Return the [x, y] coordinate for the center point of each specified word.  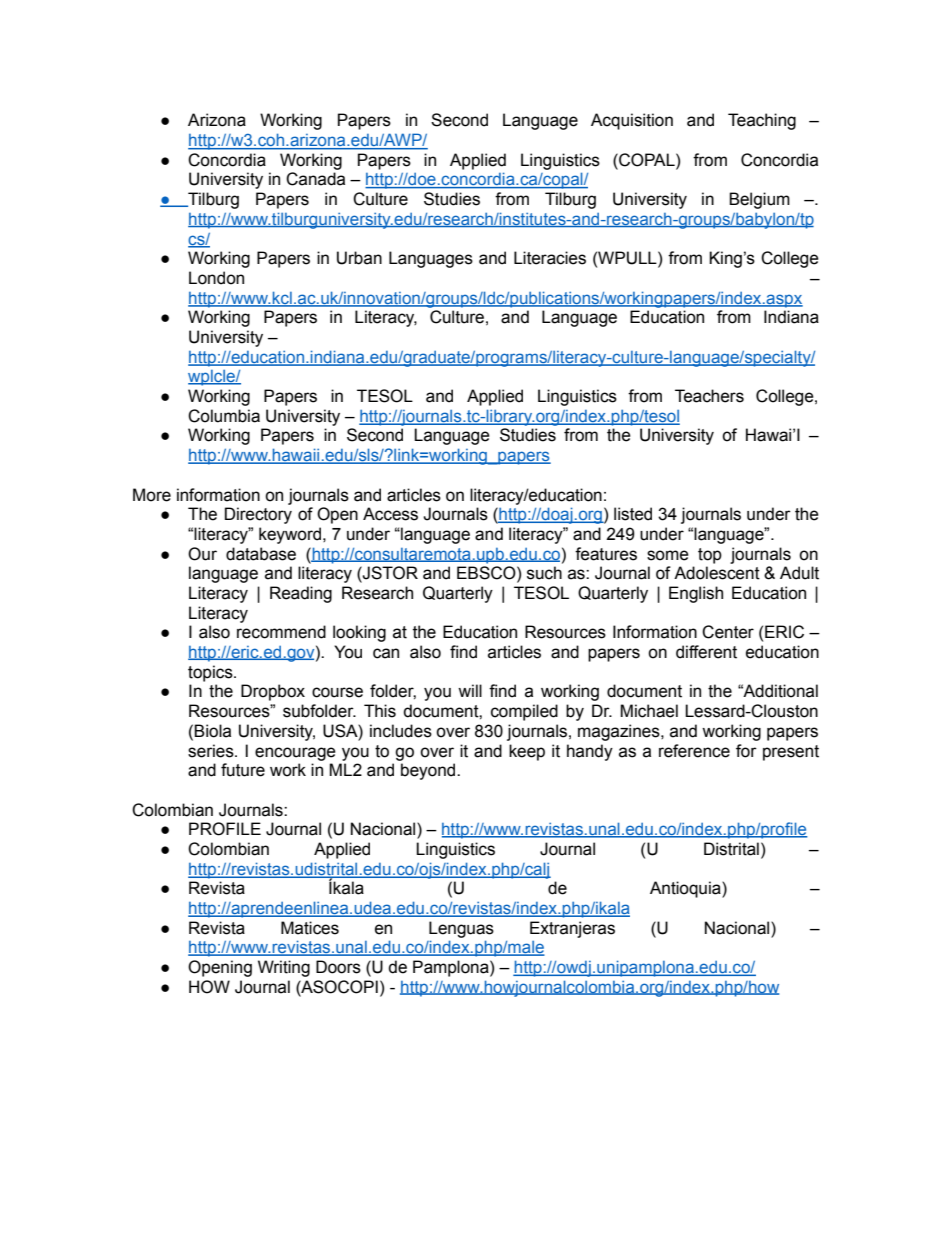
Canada [315, 179]
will [470, 690]
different [706, 652]
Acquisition [632, 121]
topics [211, 673]
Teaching [762, 121]
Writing [284, 968]
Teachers [709, 396]
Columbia [224, 416]
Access [390, 514]
